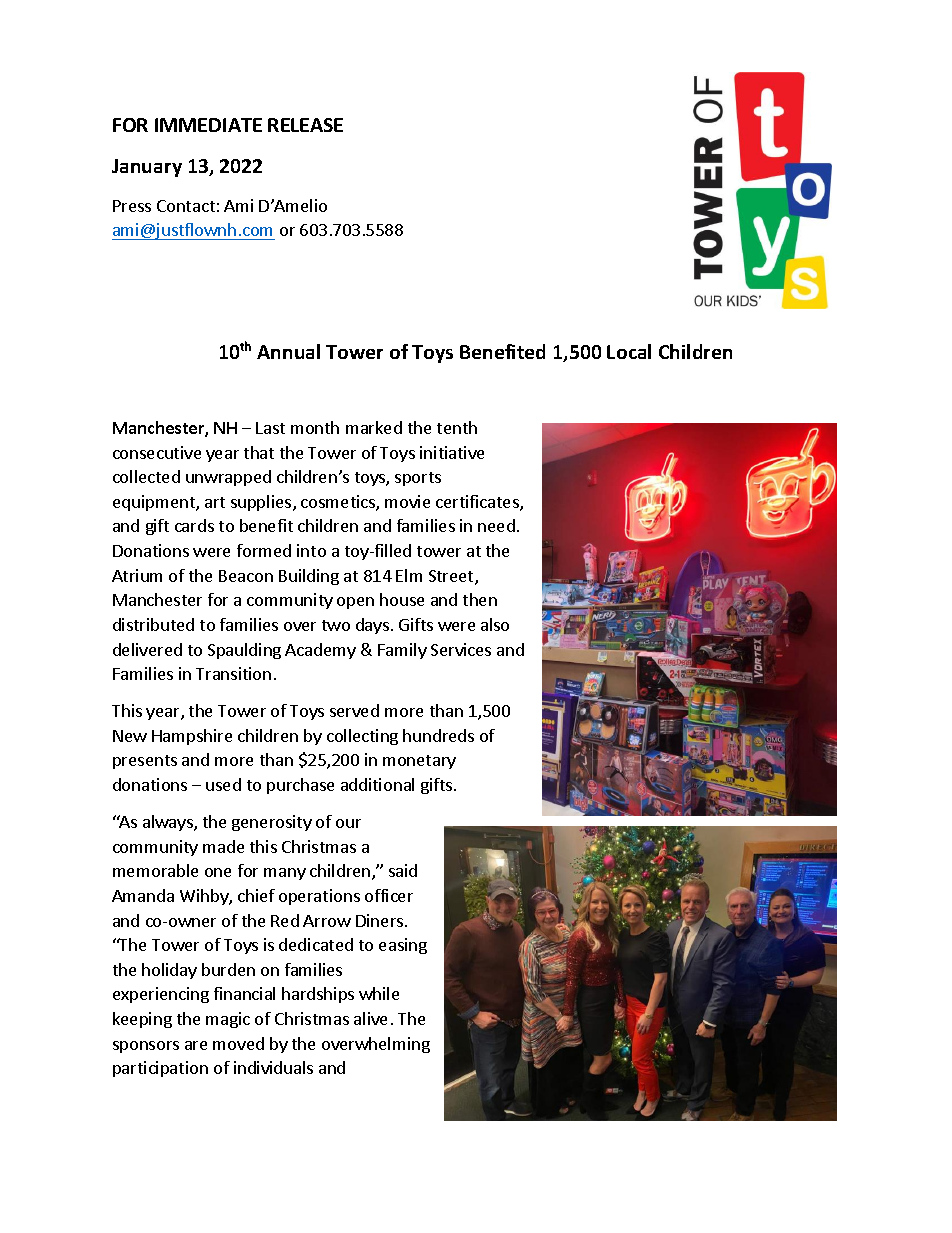  I want to click on RELEASE, so click(305, 125).
